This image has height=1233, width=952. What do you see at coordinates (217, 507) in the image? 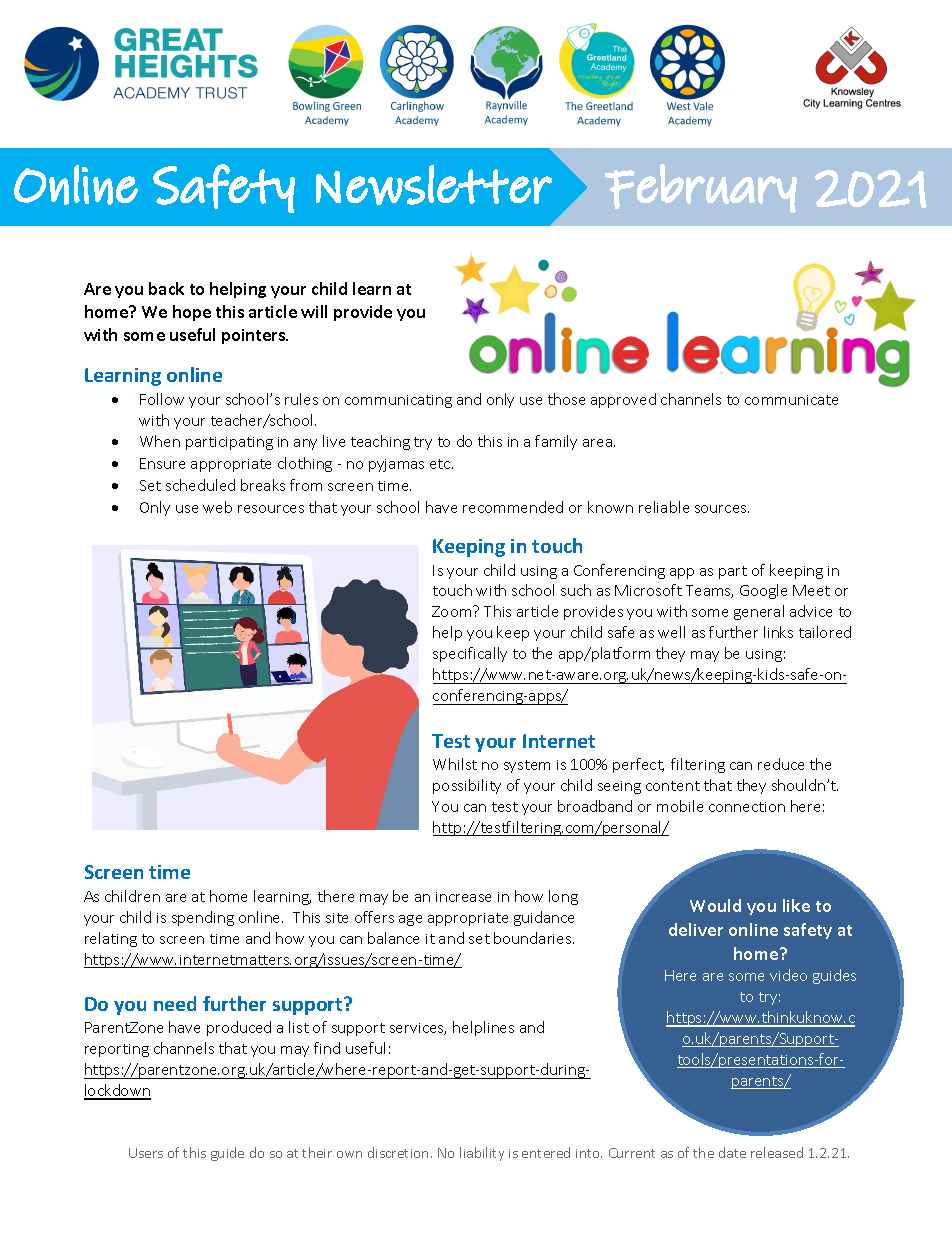
I see `web` at bounding box center [217, 507].
